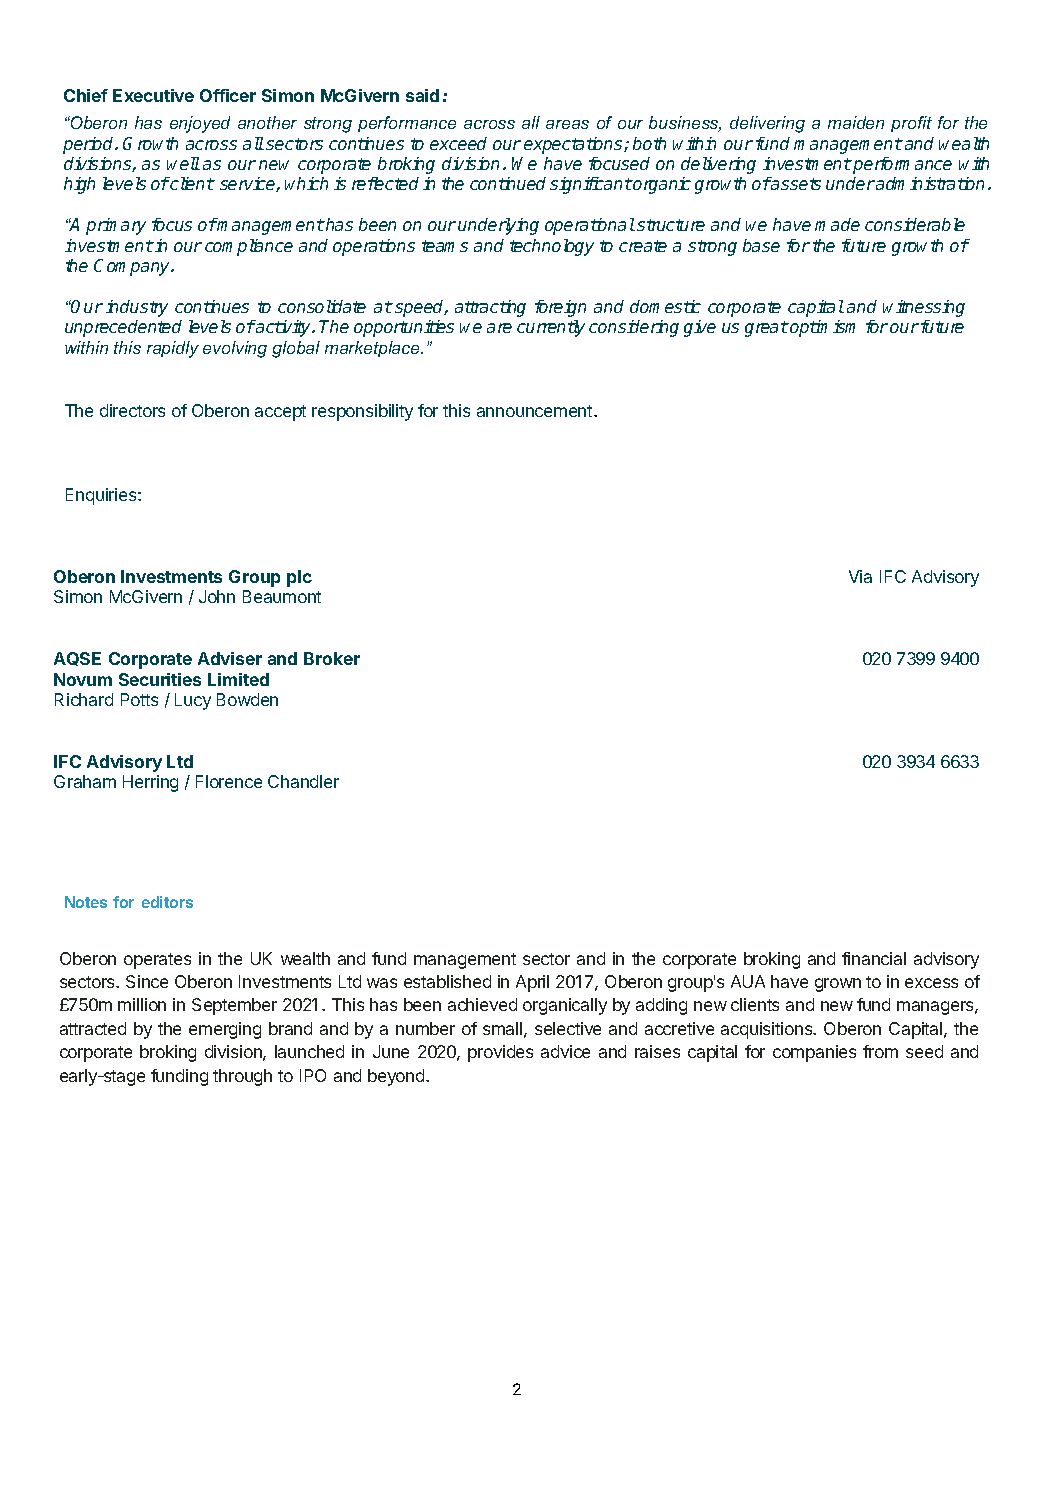  Describe the element at coordinates (490, 308) in the screenshot. I see `attracting` at that location.
